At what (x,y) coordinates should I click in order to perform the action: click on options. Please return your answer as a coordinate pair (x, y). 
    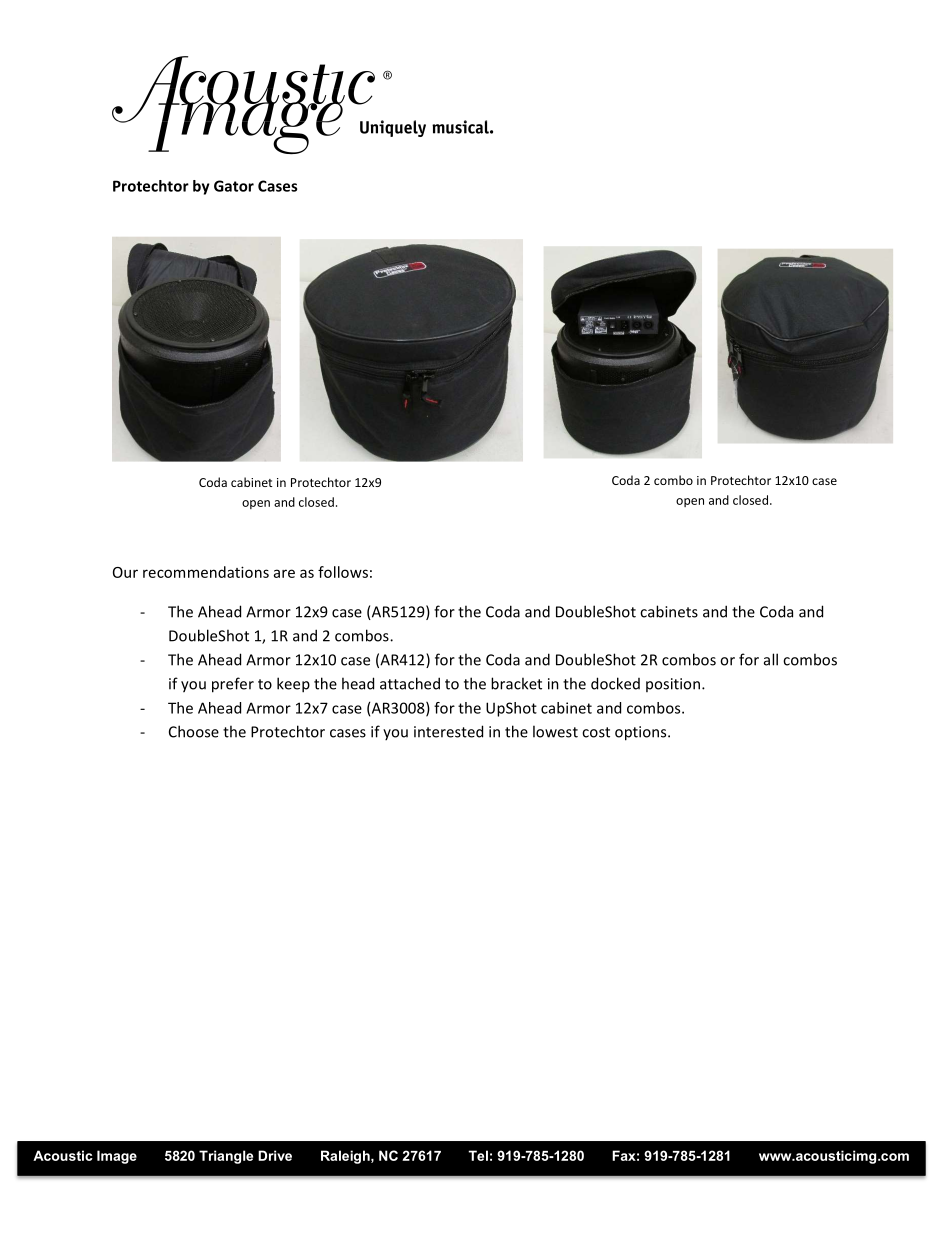
    Looking at the image, I should click on (642, 733).
